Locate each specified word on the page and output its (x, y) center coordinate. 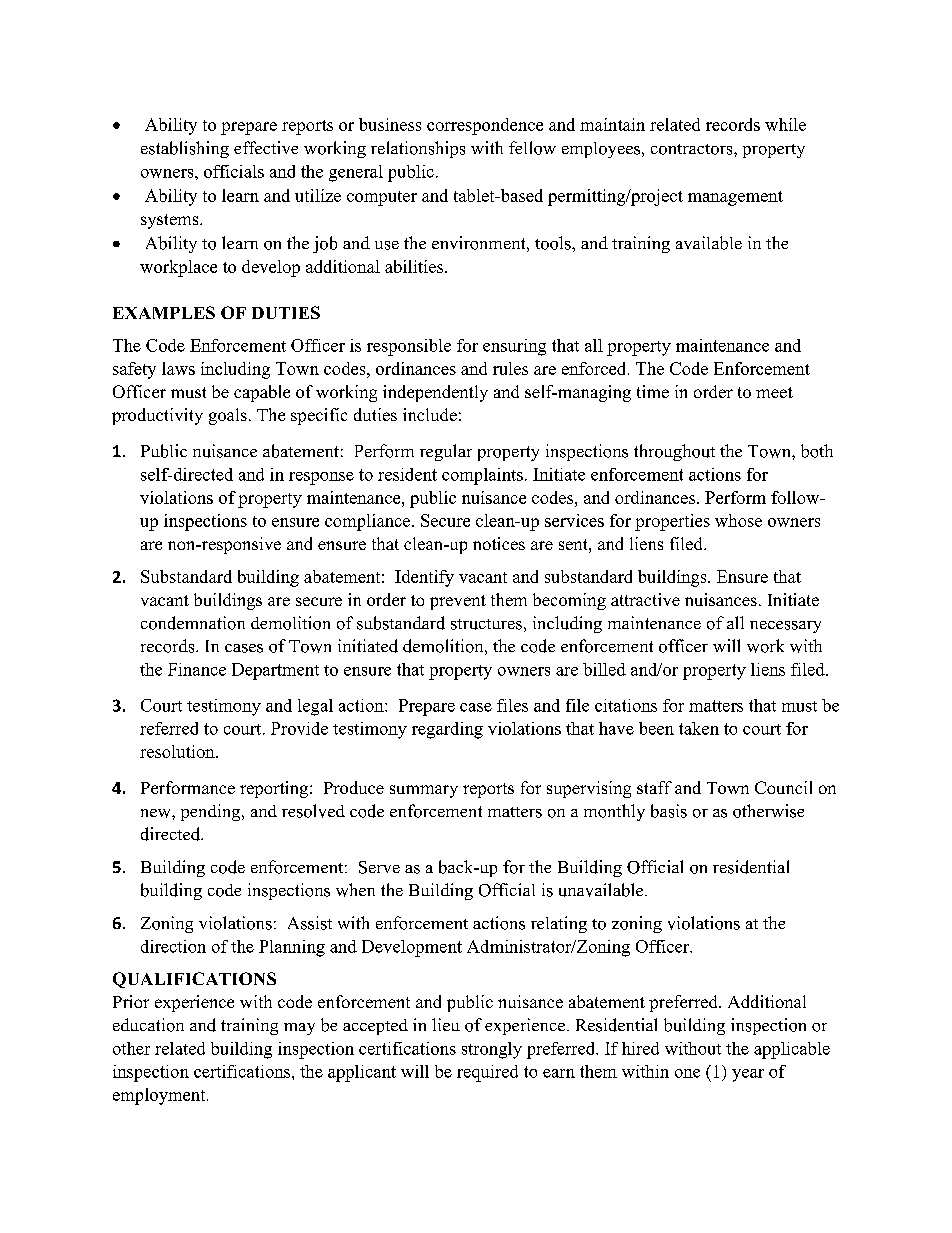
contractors (693, 149)
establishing (185, 149)
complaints (482, 476)
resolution (178, 751)
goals (228, 416)
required (487, 1073)
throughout (674, 452)
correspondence (485, 126)
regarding (447, 730)
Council (783, 787)
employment (160, 1096)
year (748, 1075)
